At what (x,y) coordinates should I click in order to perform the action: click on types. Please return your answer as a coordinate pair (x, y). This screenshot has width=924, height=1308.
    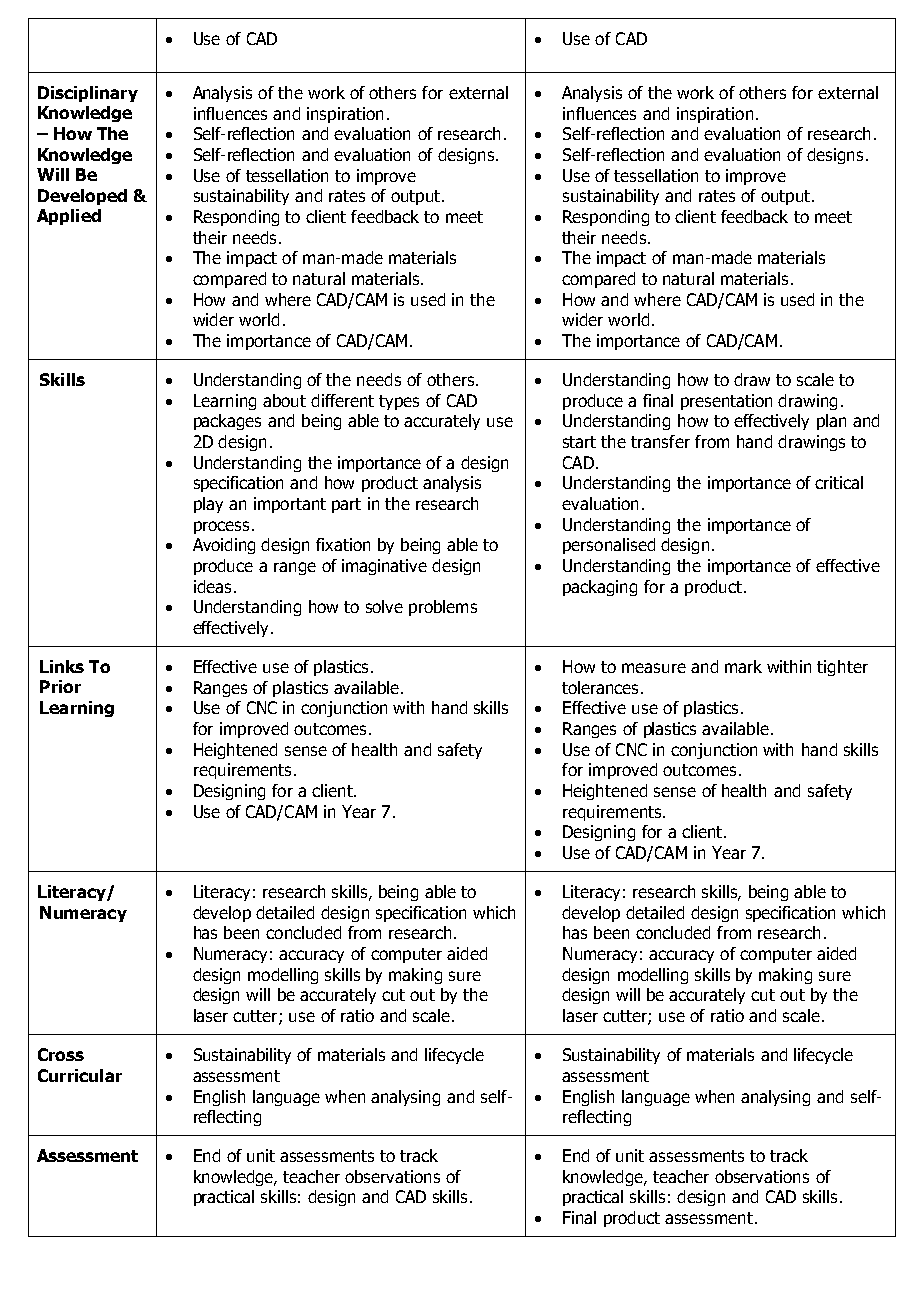
    Looking at the image, I should click on (399, 402).
